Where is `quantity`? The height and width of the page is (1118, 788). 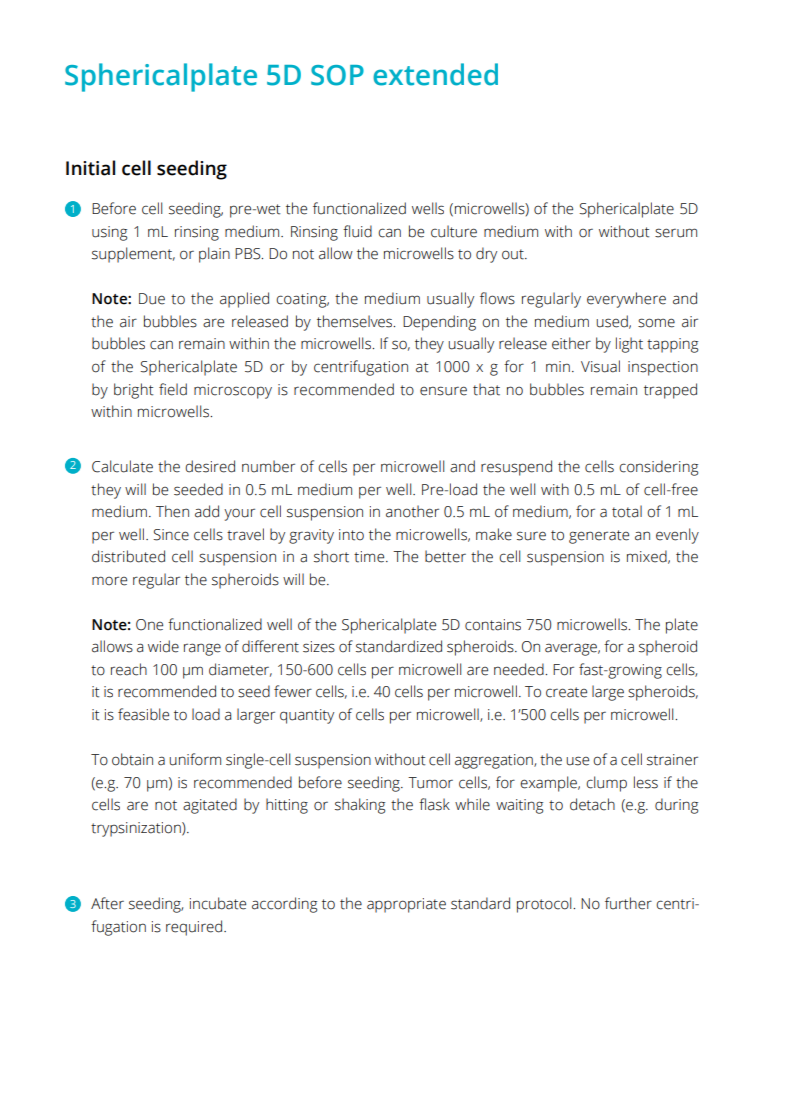 quantity is located at coordinates (307, 716).
